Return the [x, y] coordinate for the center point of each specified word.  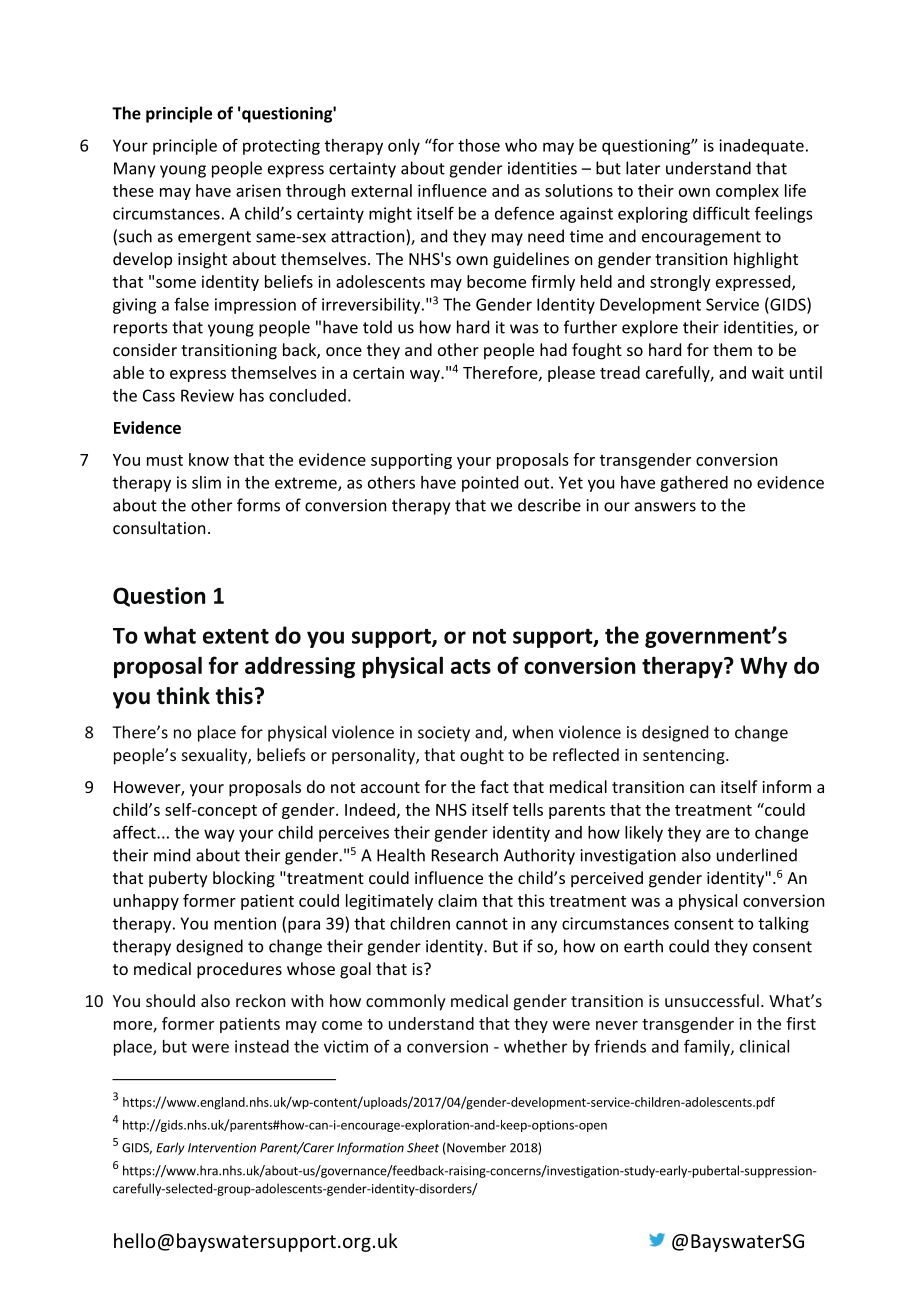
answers [665, 507]
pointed [490, 484]
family [708, 1047]
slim [206, 482]
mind [172, 855]
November [475, 1148]
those [479, 145]
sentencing [685, 757]
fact [494, 786]
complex [747, 192]
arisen [258, 190]
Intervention [222, 1148]
